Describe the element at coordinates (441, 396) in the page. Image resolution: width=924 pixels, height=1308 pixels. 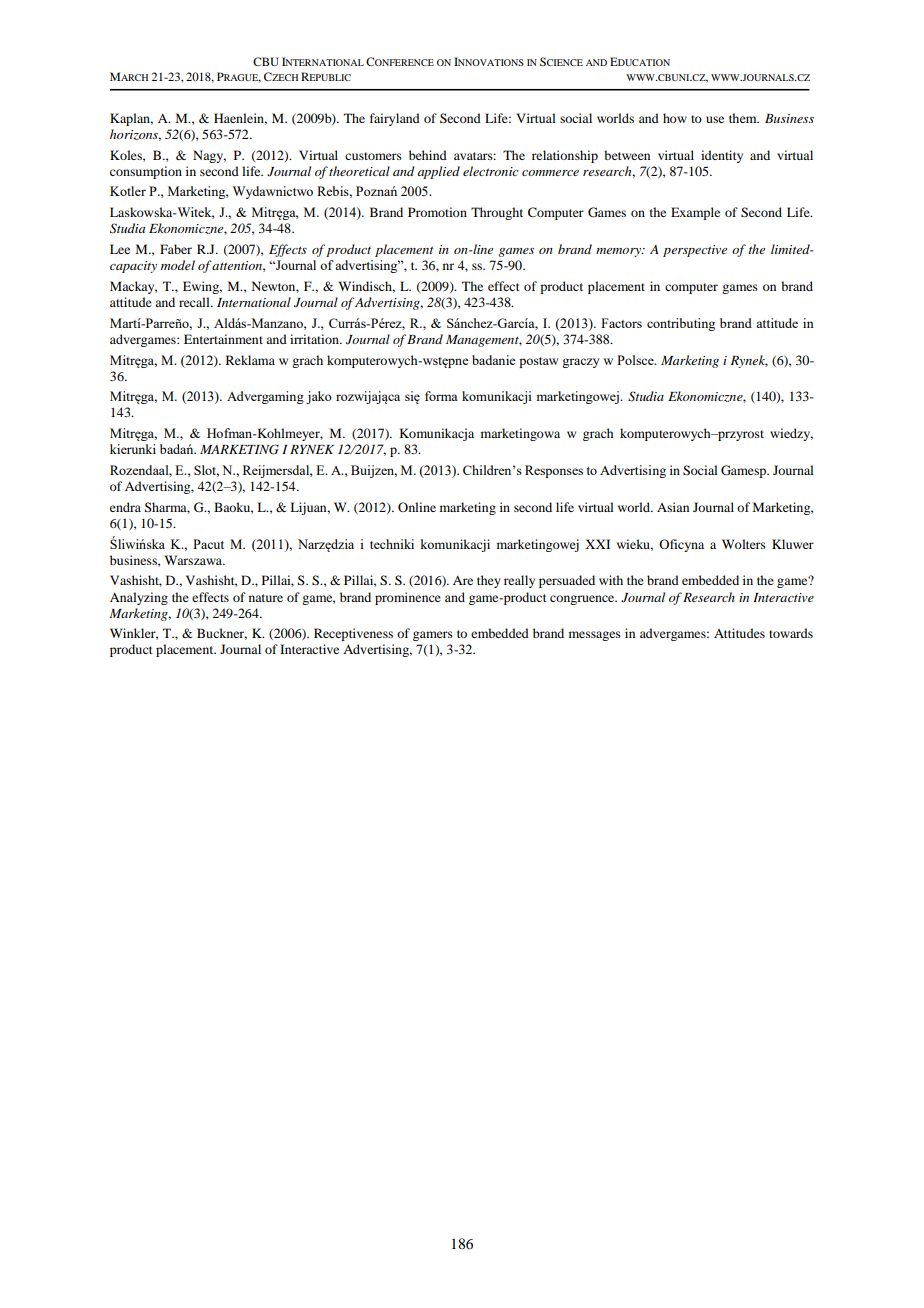
I see `forma` at that location.
